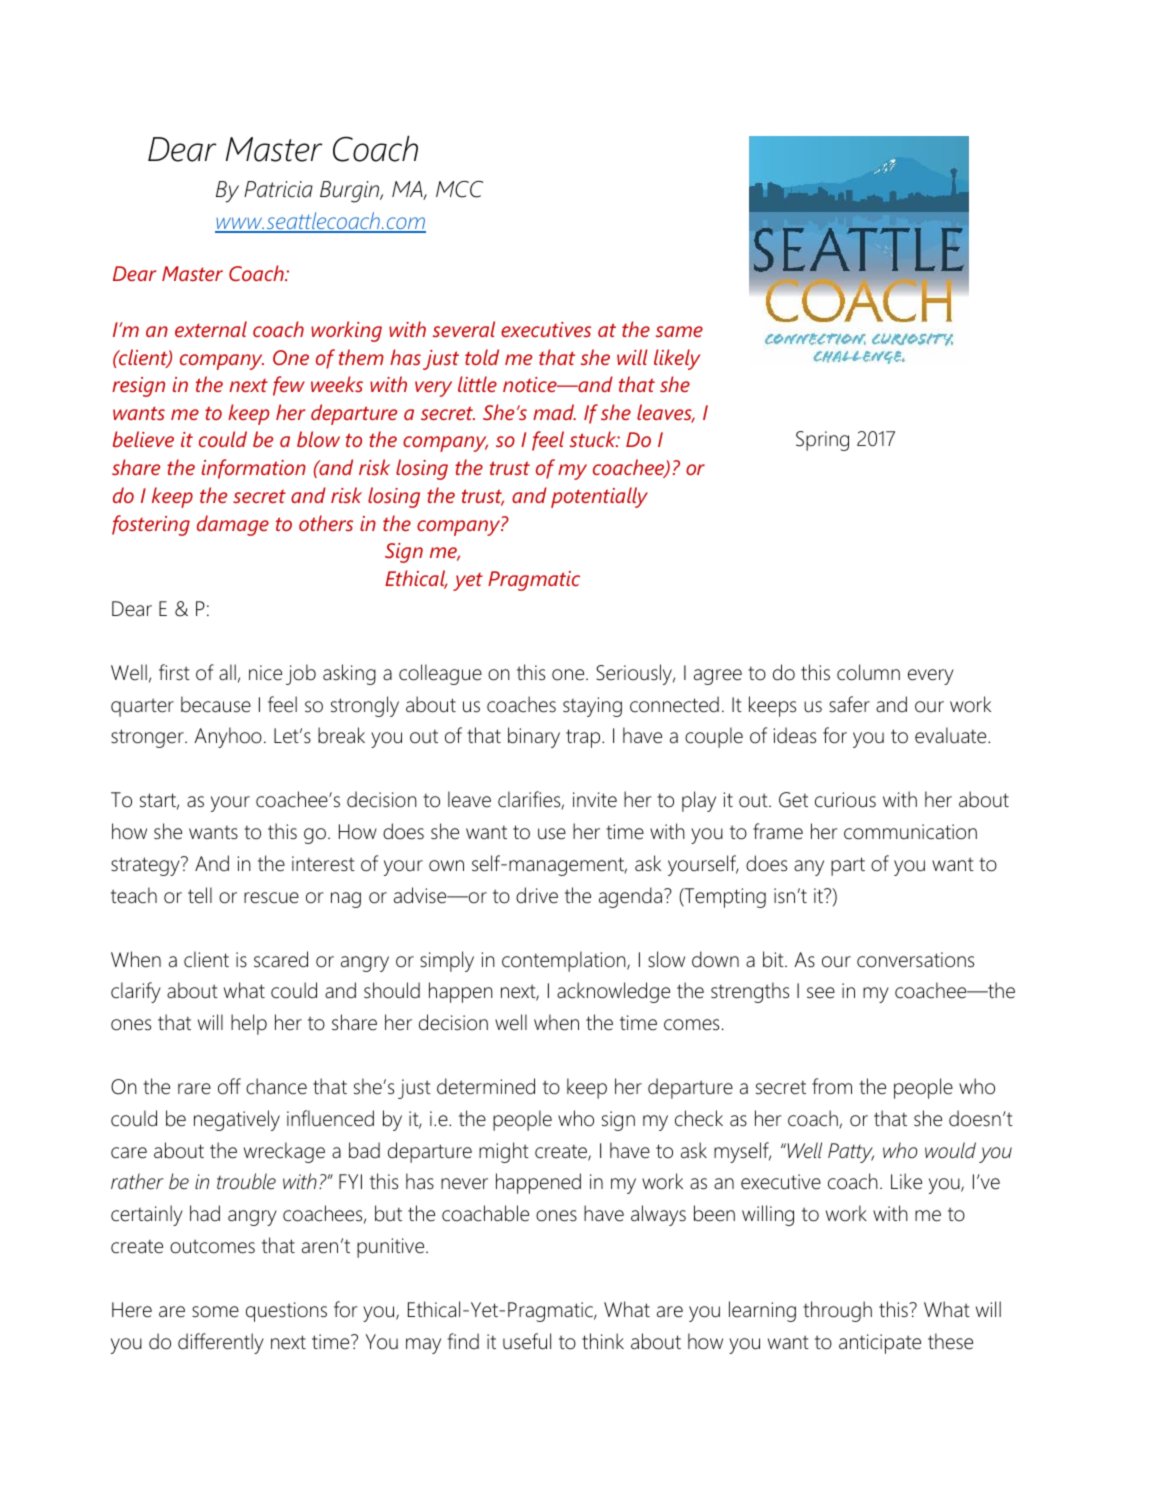  Describe the element at coordinates (278, 189) in the screenshot. I see `Patricia` at that location.
